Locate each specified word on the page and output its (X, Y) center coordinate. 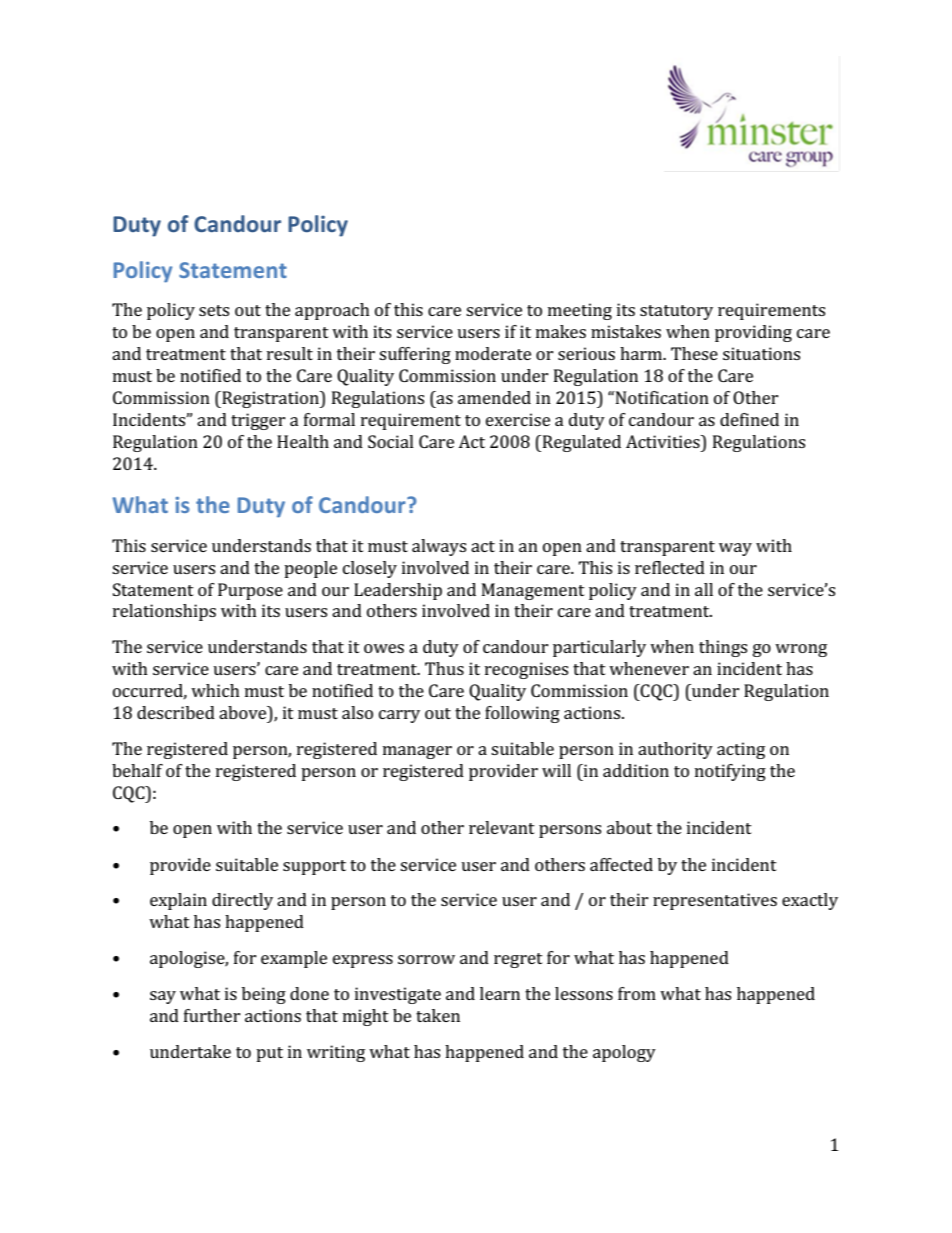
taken (438, 1015)
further (212, 1015)
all (704, 589)
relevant (502, 827)
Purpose (250, 591)
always (439, 547)
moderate (493, 353)
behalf (137, 770)
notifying (730, 772)
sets (214, 310)
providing (753, 333)
